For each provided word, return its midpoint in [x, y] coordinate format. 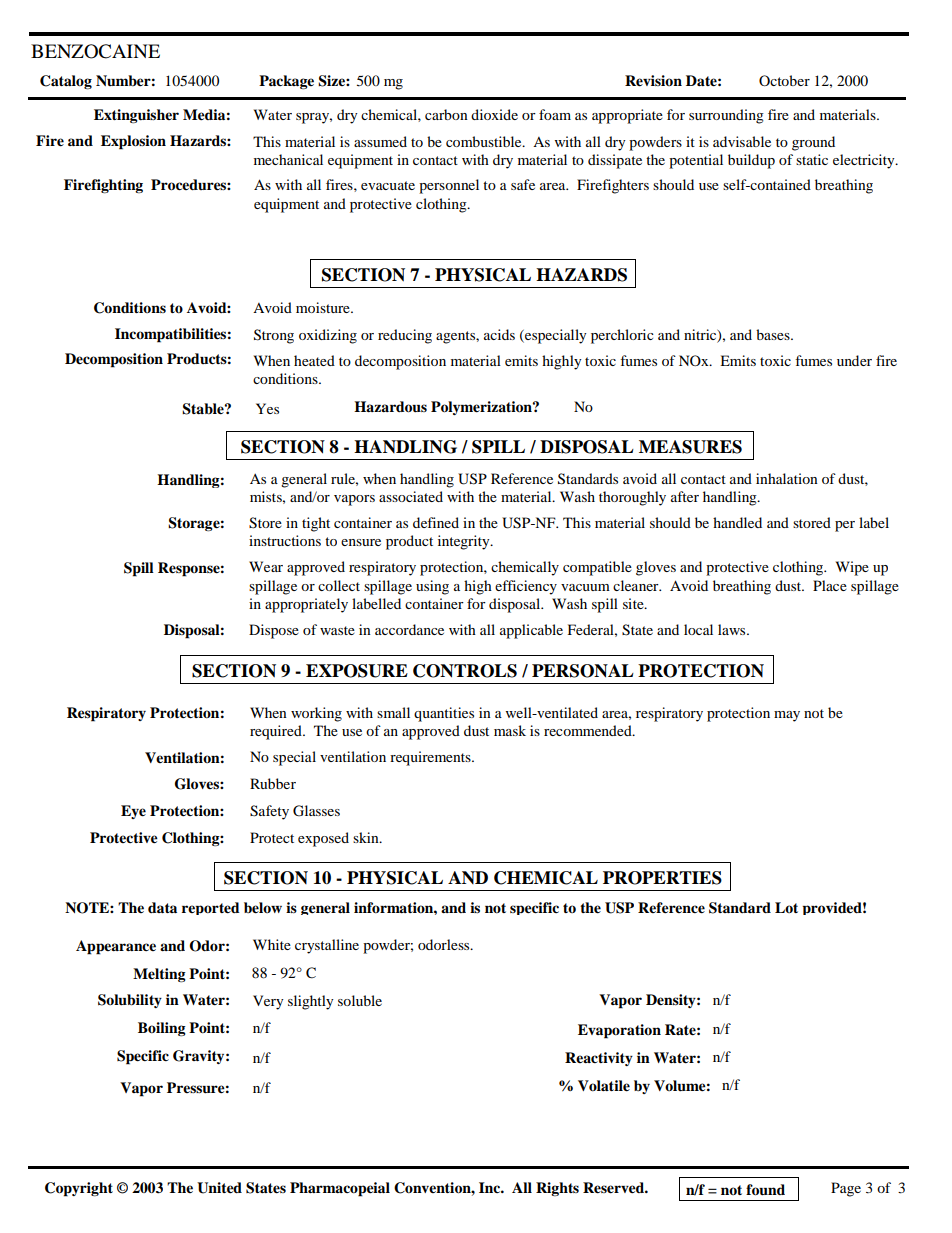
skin [367, 837]
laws [733, 629]
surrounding [726, 116]
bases [774, 334]
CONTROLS [465, 671]
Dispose [274, 631]
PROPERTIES [662, 878]
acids [499, 334]
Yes [267, 408]
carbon [446, 114]
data [162, 907]
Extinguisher [136, 116]
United [219, 1188]
